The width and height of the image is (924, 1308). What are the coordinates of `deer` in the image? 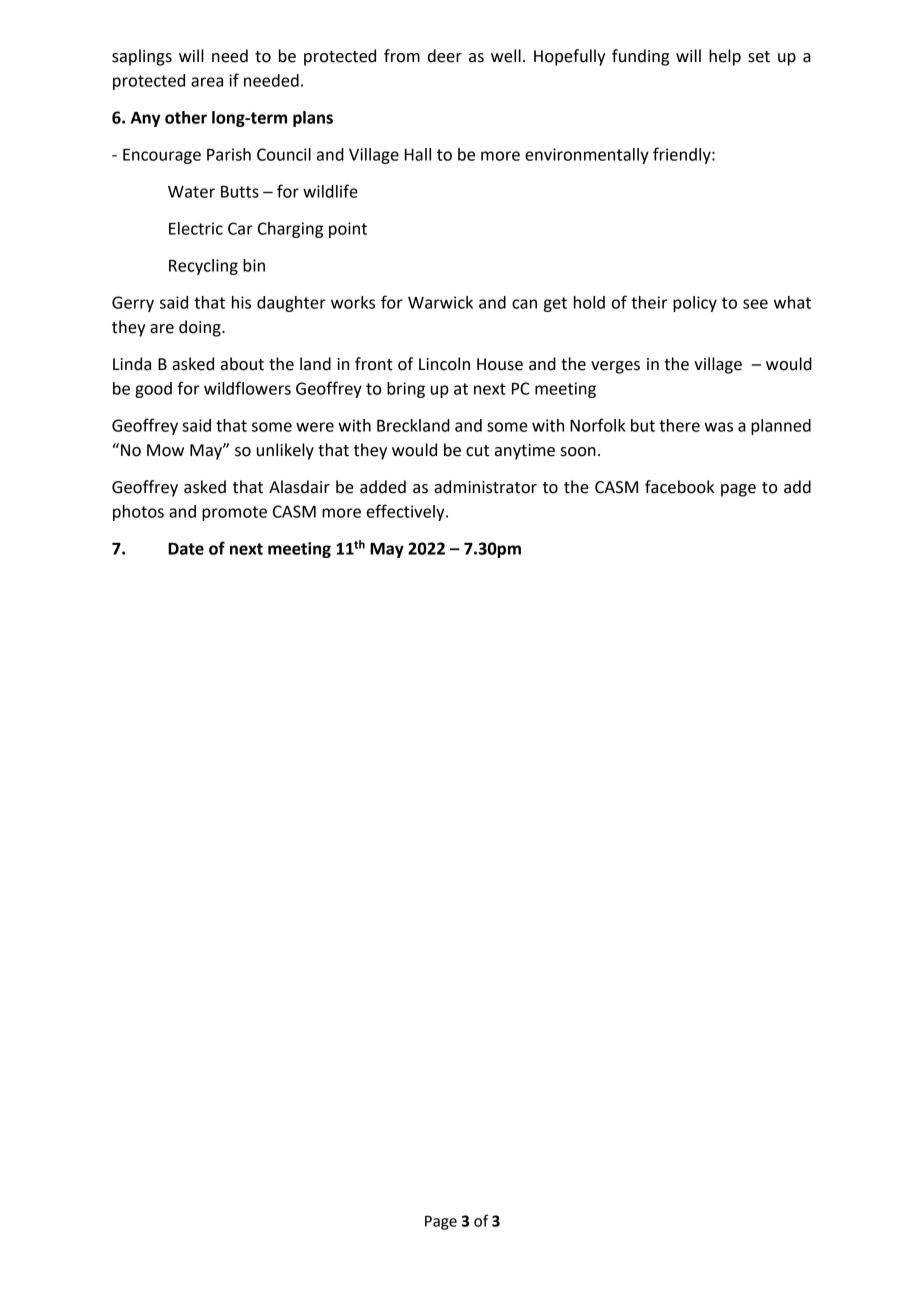 It's located at (445, 56).
